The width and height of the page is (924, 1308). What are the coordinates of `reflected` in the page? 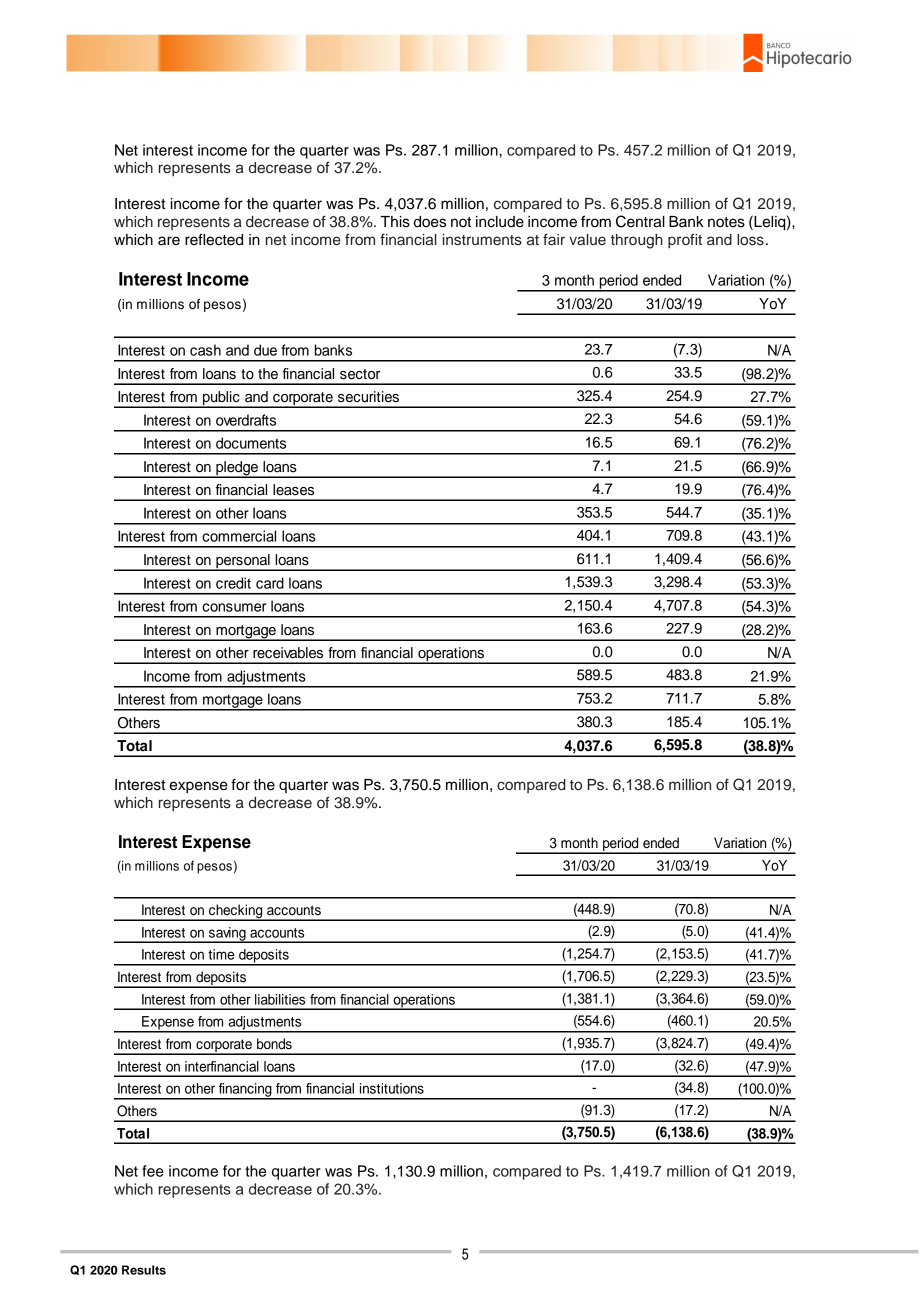 It's located at (214, 239).
